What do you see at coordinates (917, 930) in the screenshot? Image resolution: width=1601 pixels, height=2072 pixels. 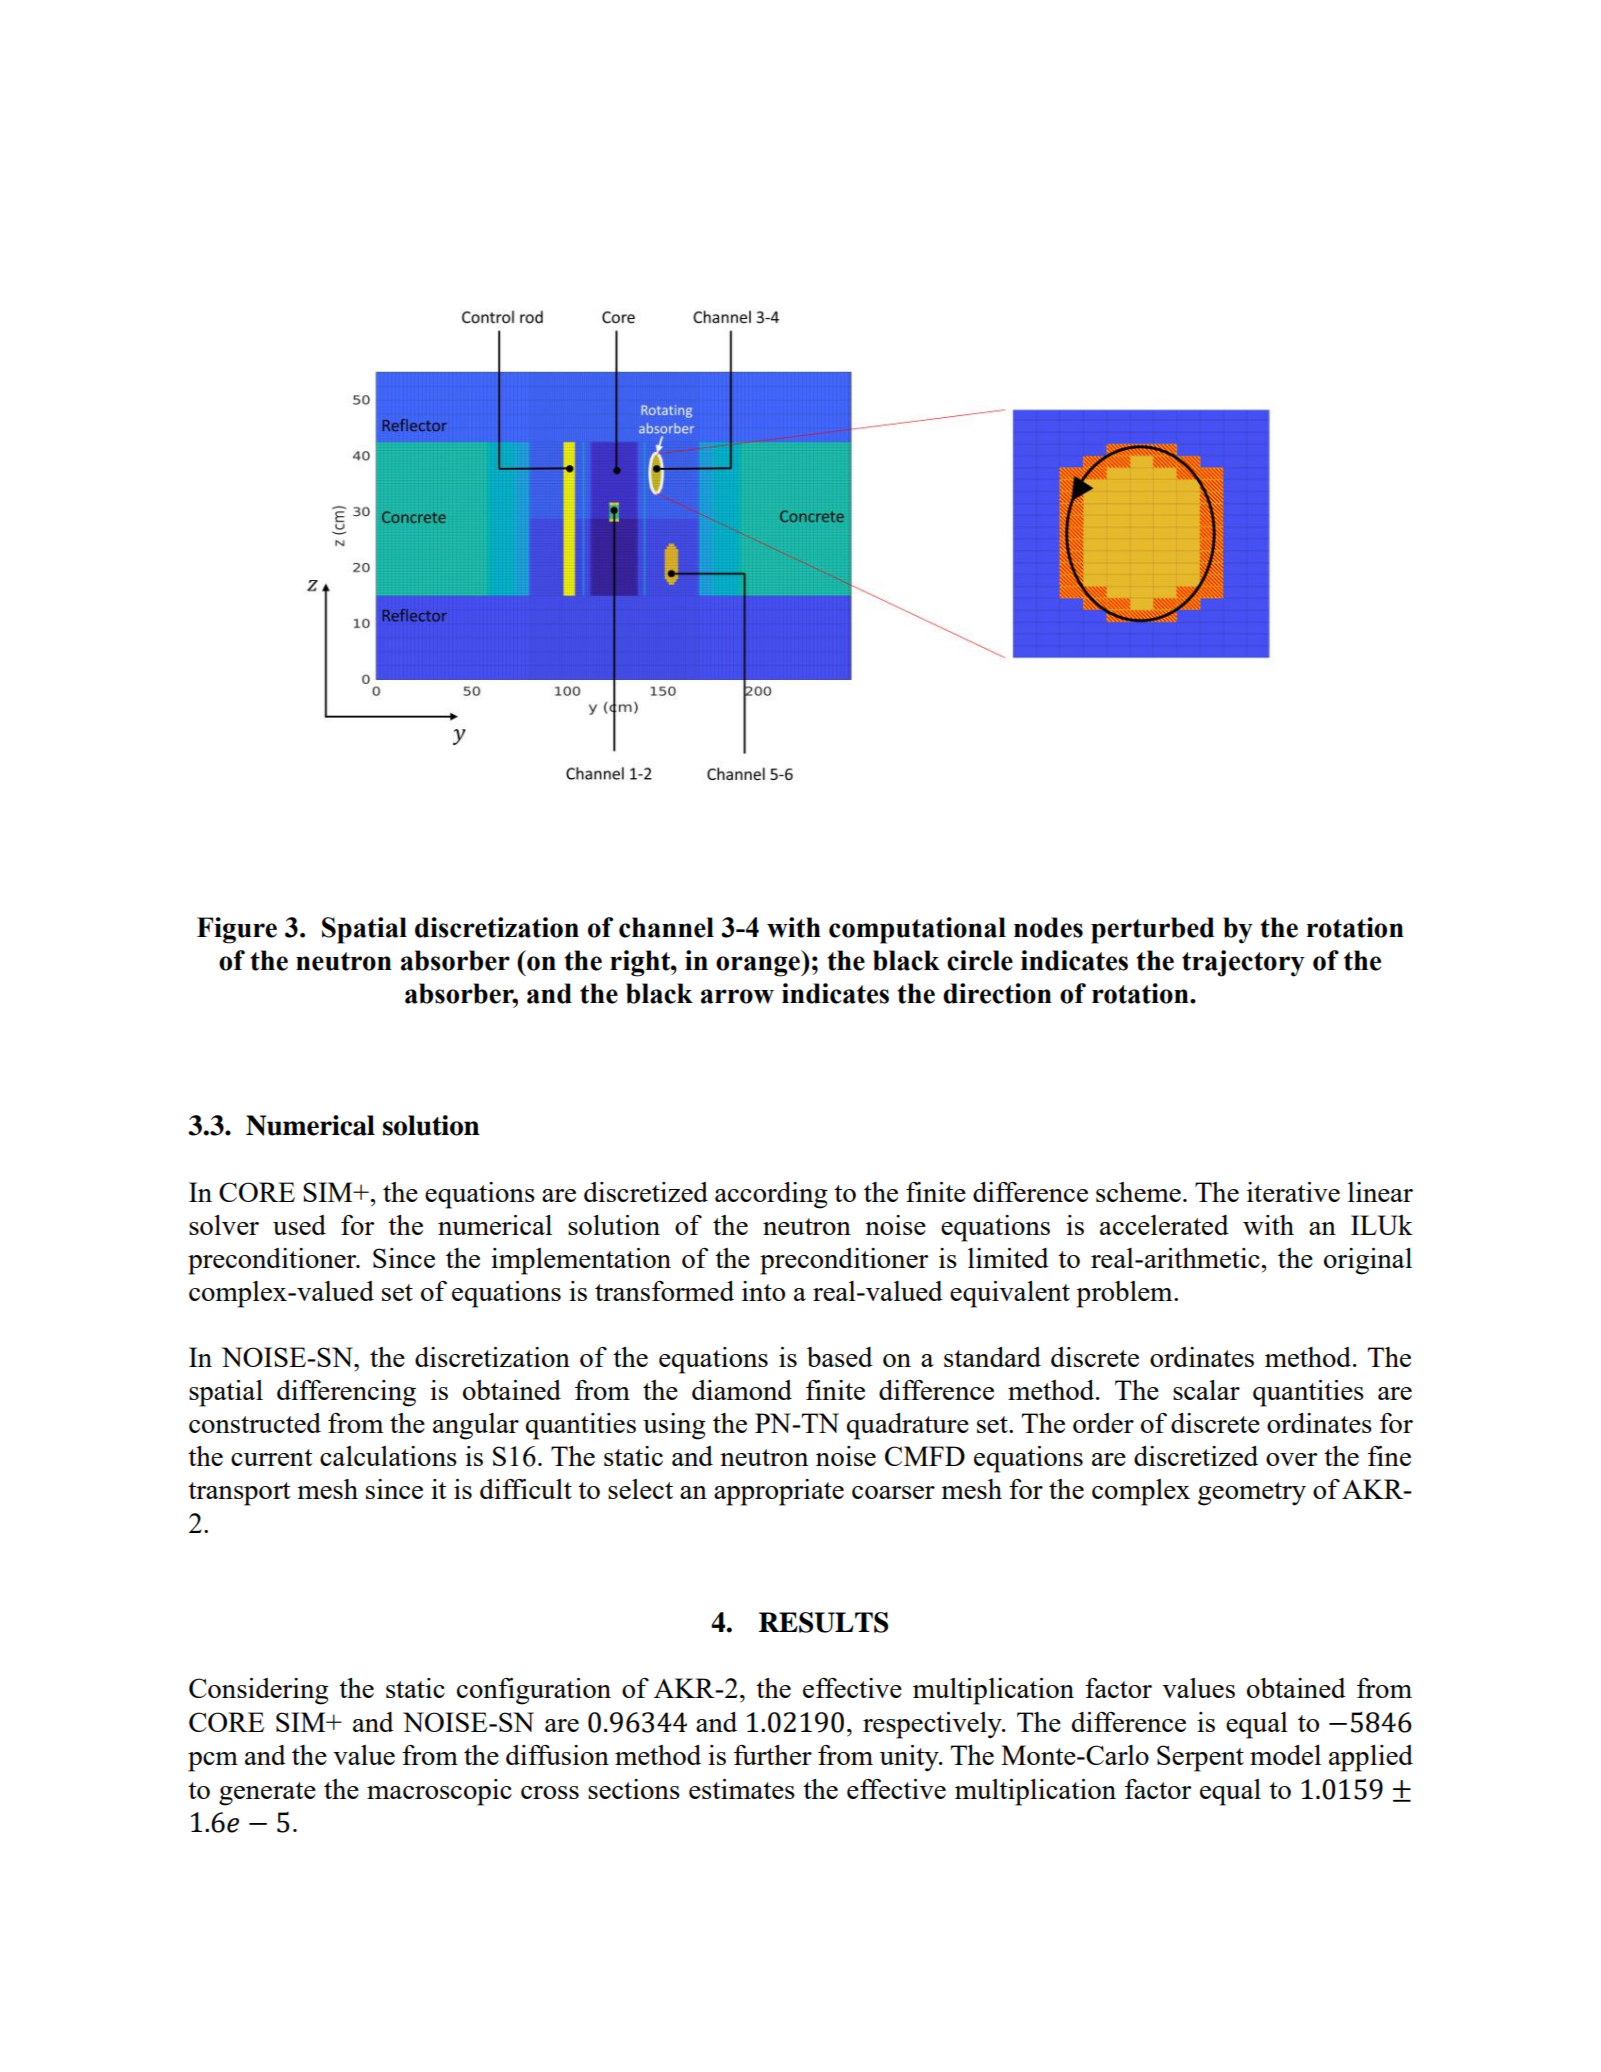 I see `computational` at bounding box center [917, 930].
